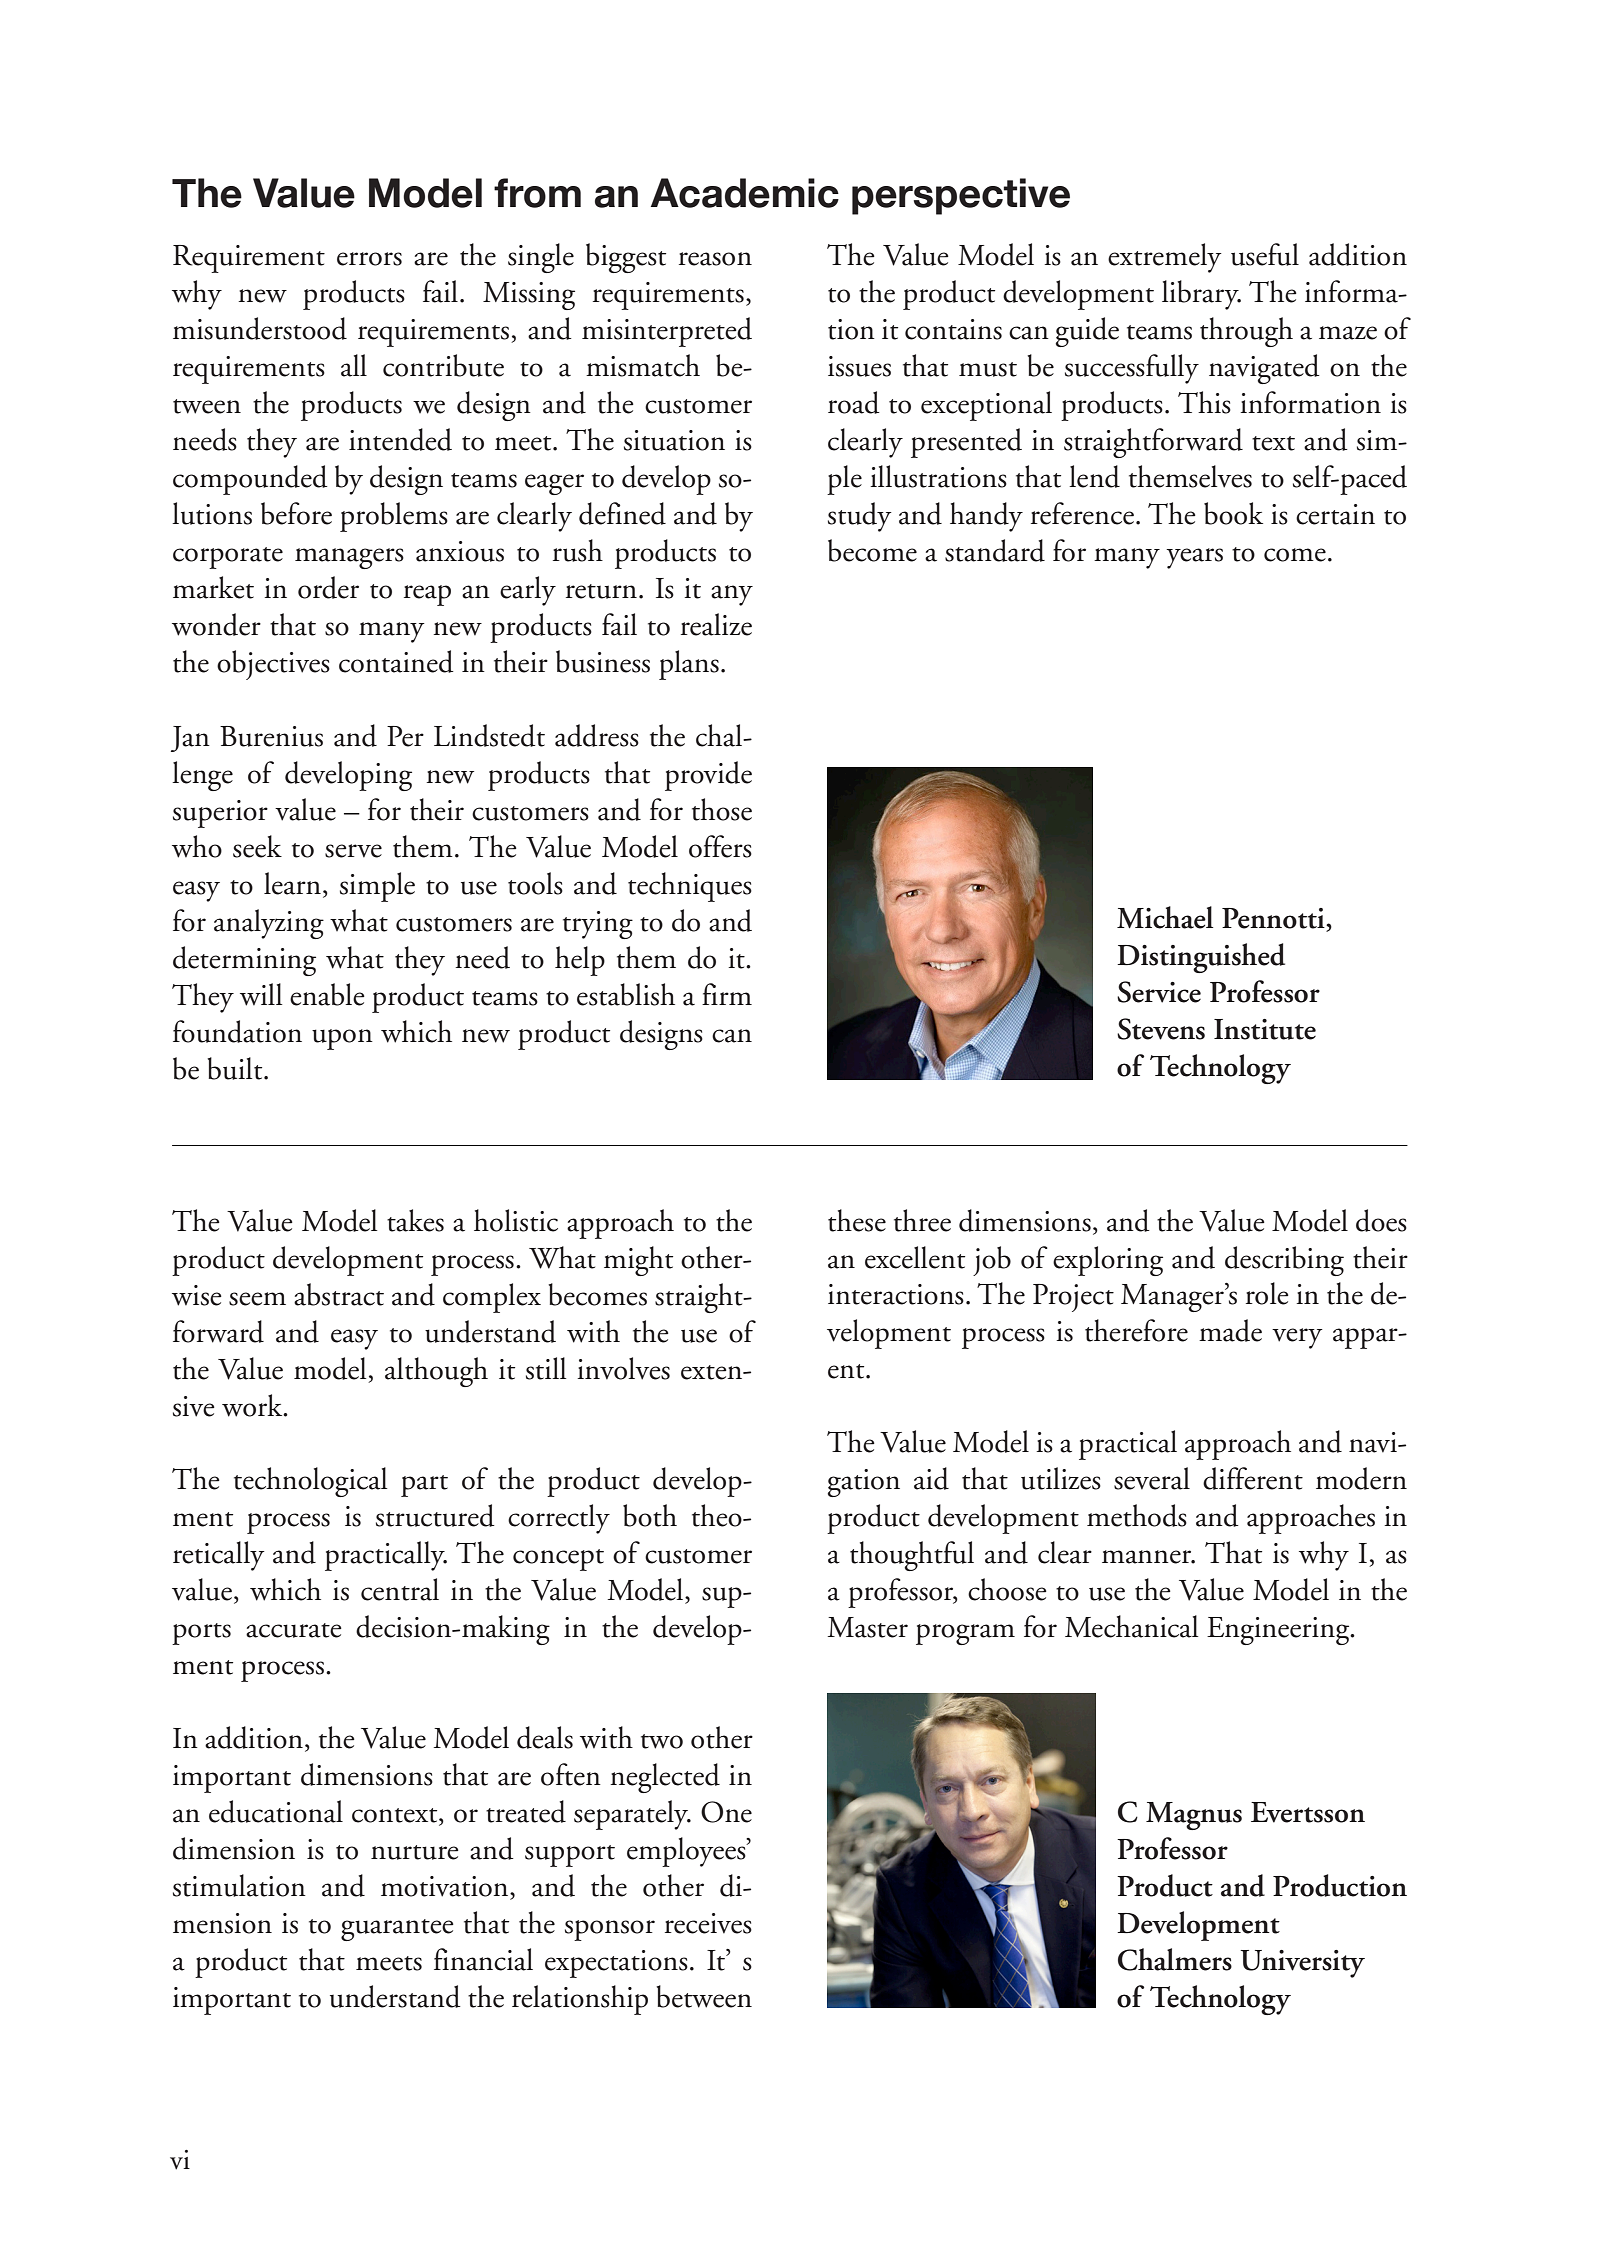 This screenshot has width=1617, height=2268. I want to click on Distinguished, so click(1201, 958).
